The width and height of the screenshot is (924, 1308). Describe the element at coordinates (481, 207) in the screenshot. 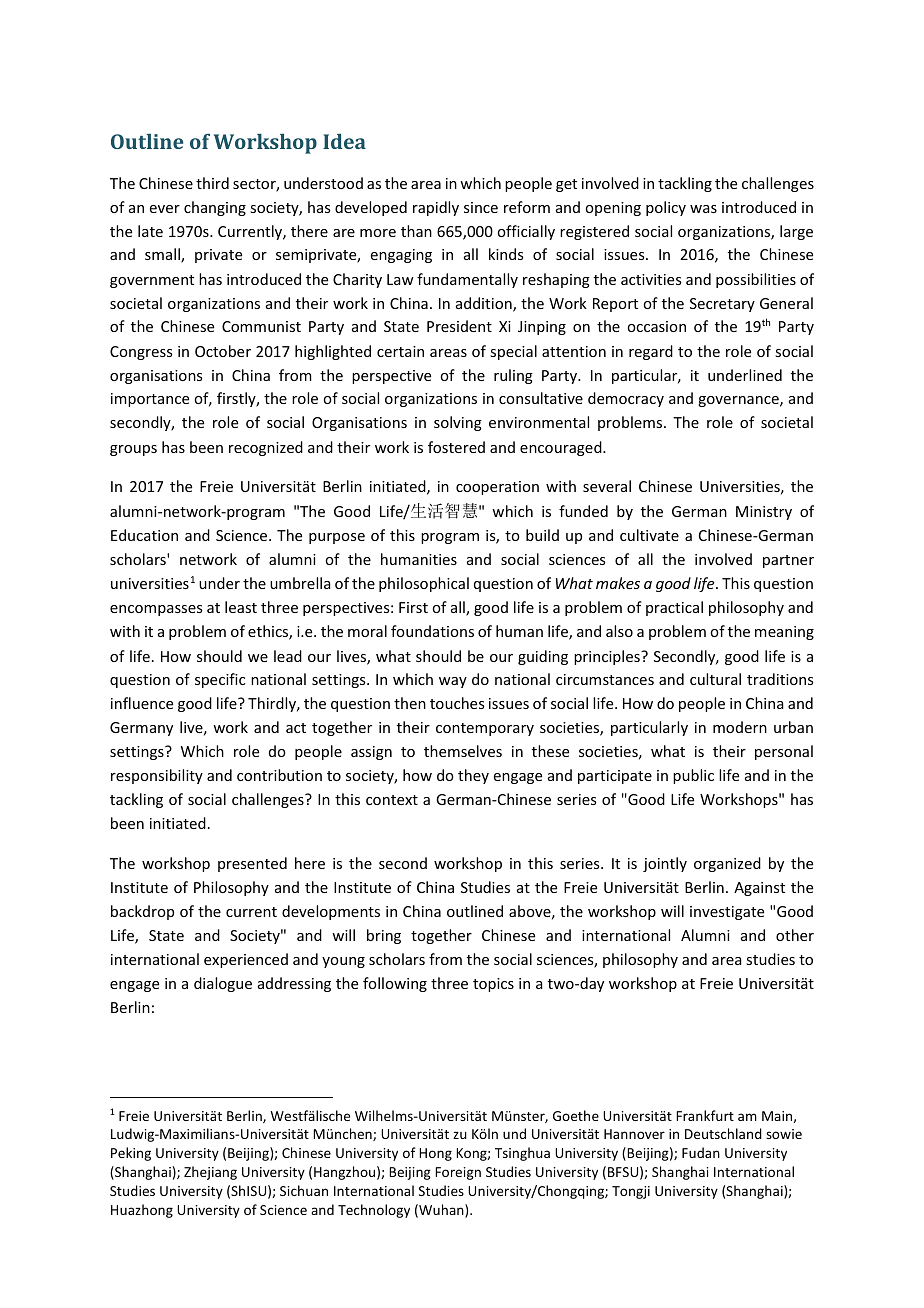

I see `since` at that location.
